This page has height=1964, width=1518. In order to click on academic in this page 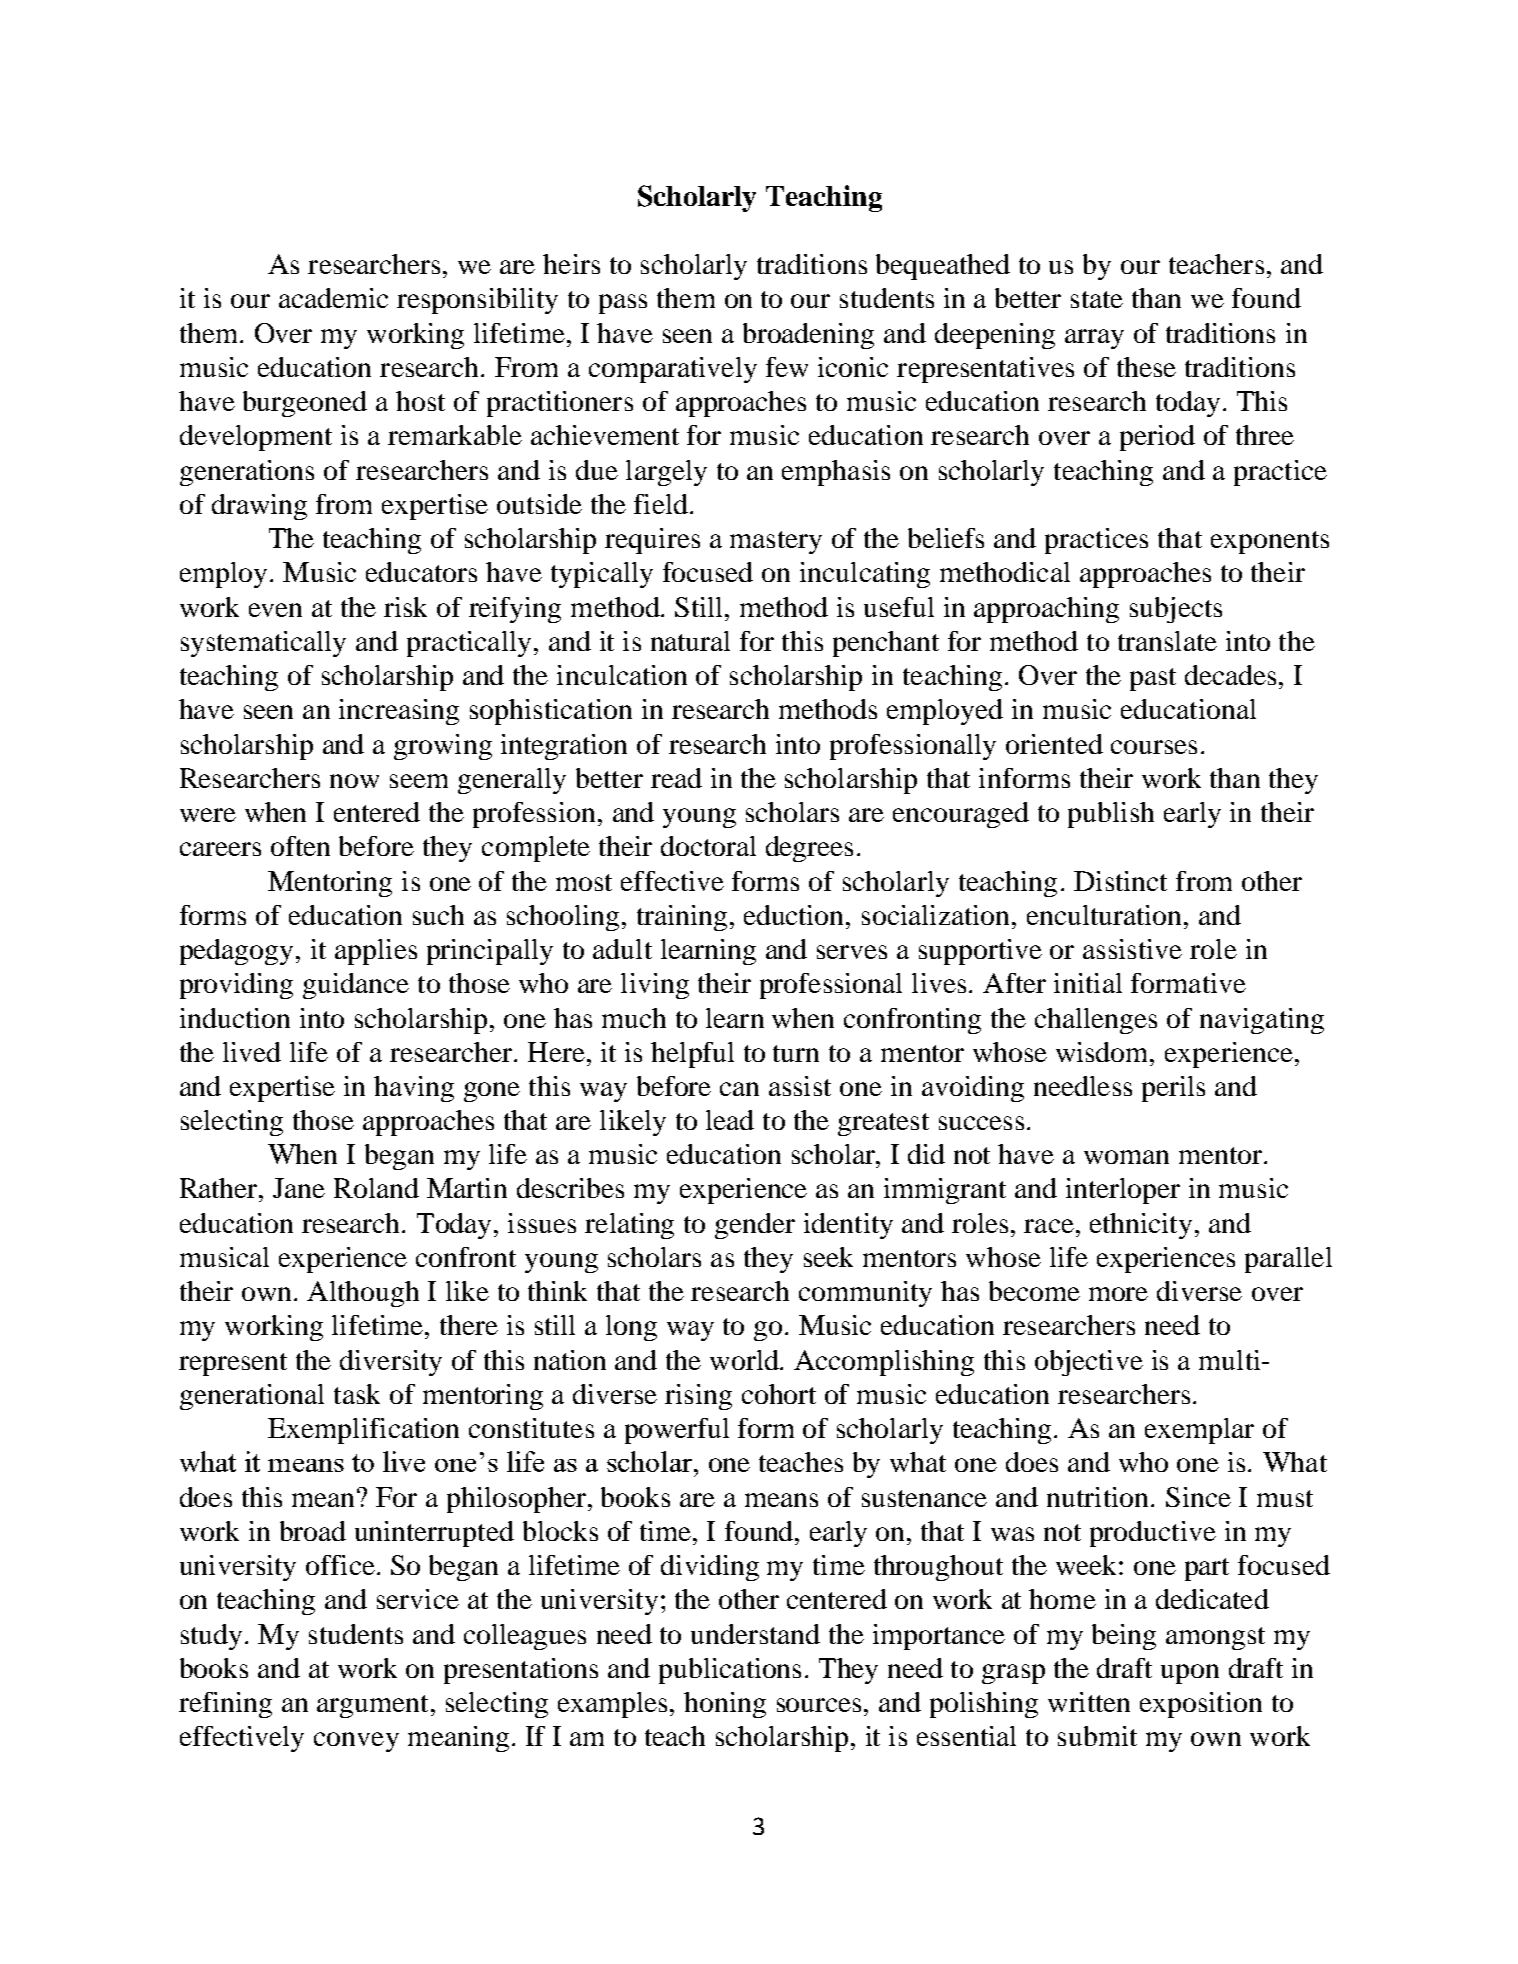, I will do `click(333, 298)`.
